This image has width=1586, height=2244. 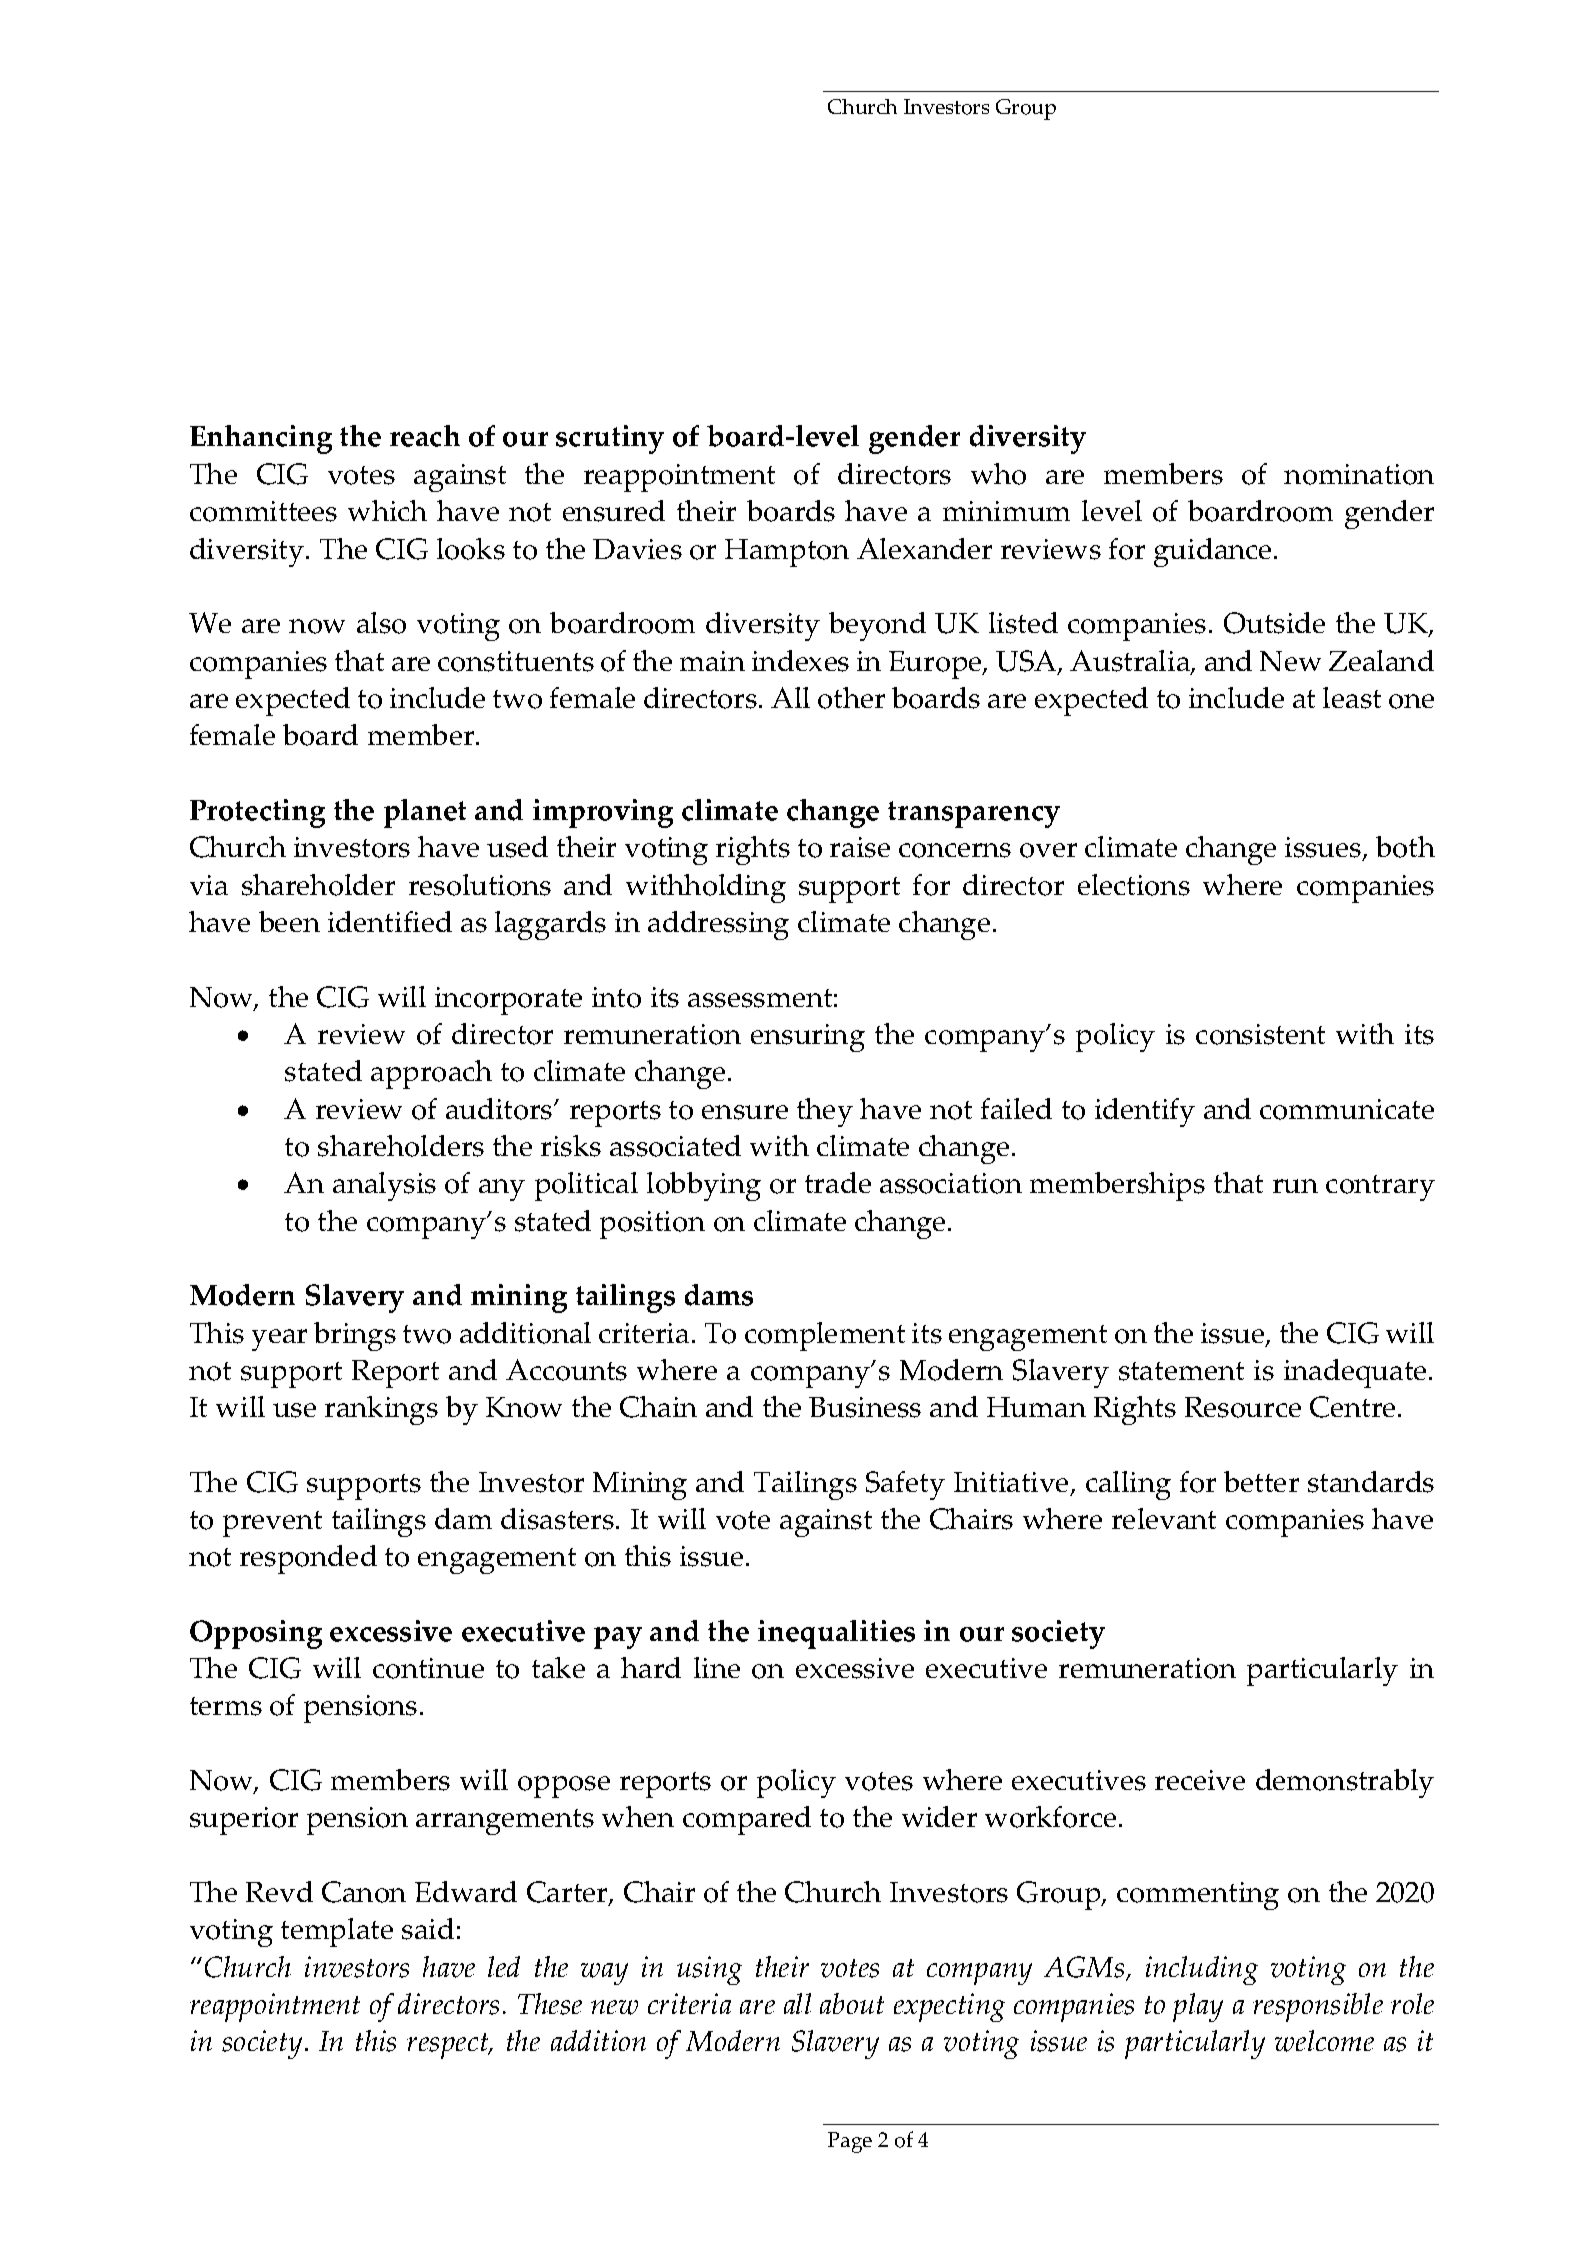 What do you see at coordinates (1181, 1371) in the image?
I see `statement` at bounding box center [1181, 1371].
